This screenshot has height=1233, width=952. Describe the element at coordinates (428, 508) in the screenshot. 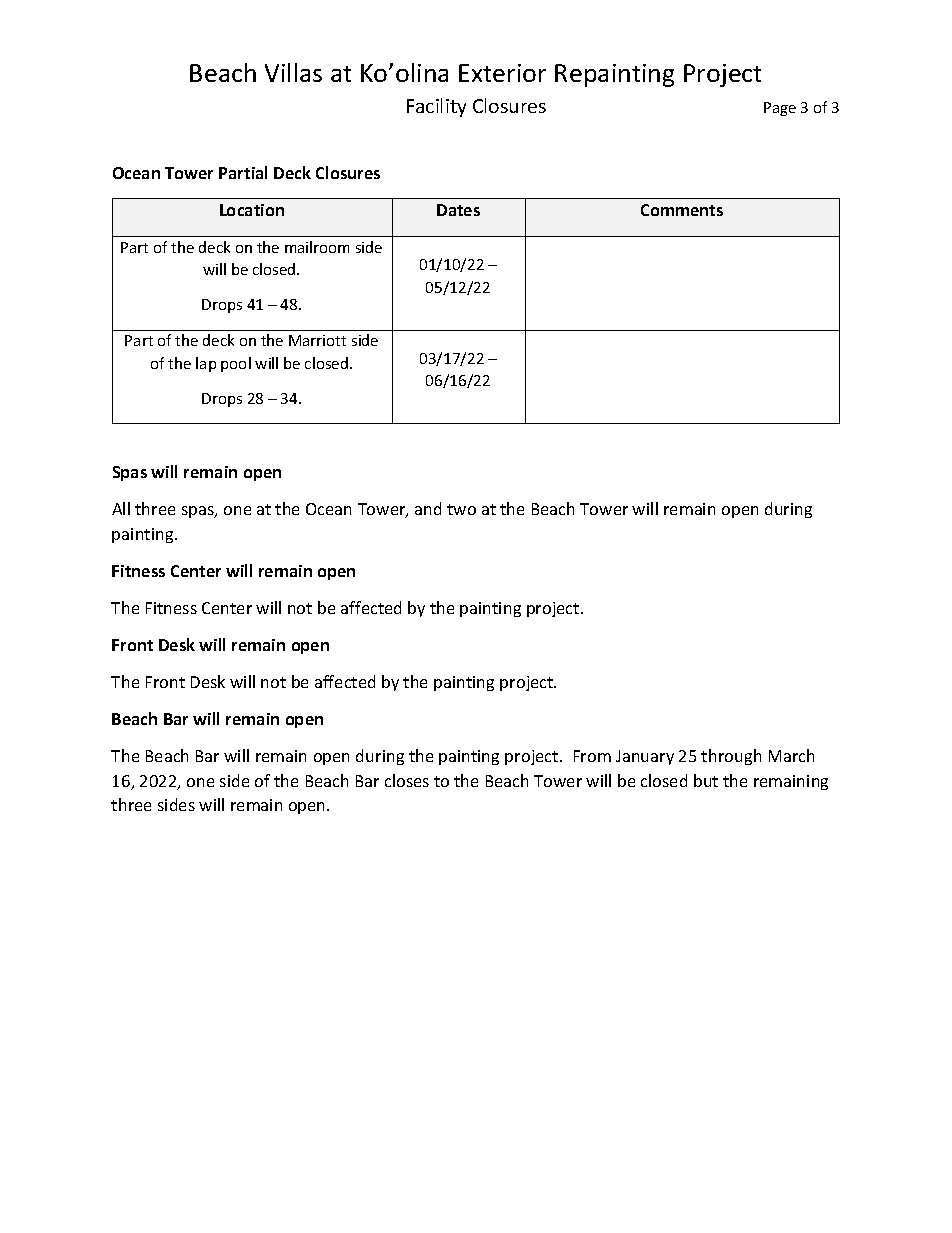

I see `and` at that location.
